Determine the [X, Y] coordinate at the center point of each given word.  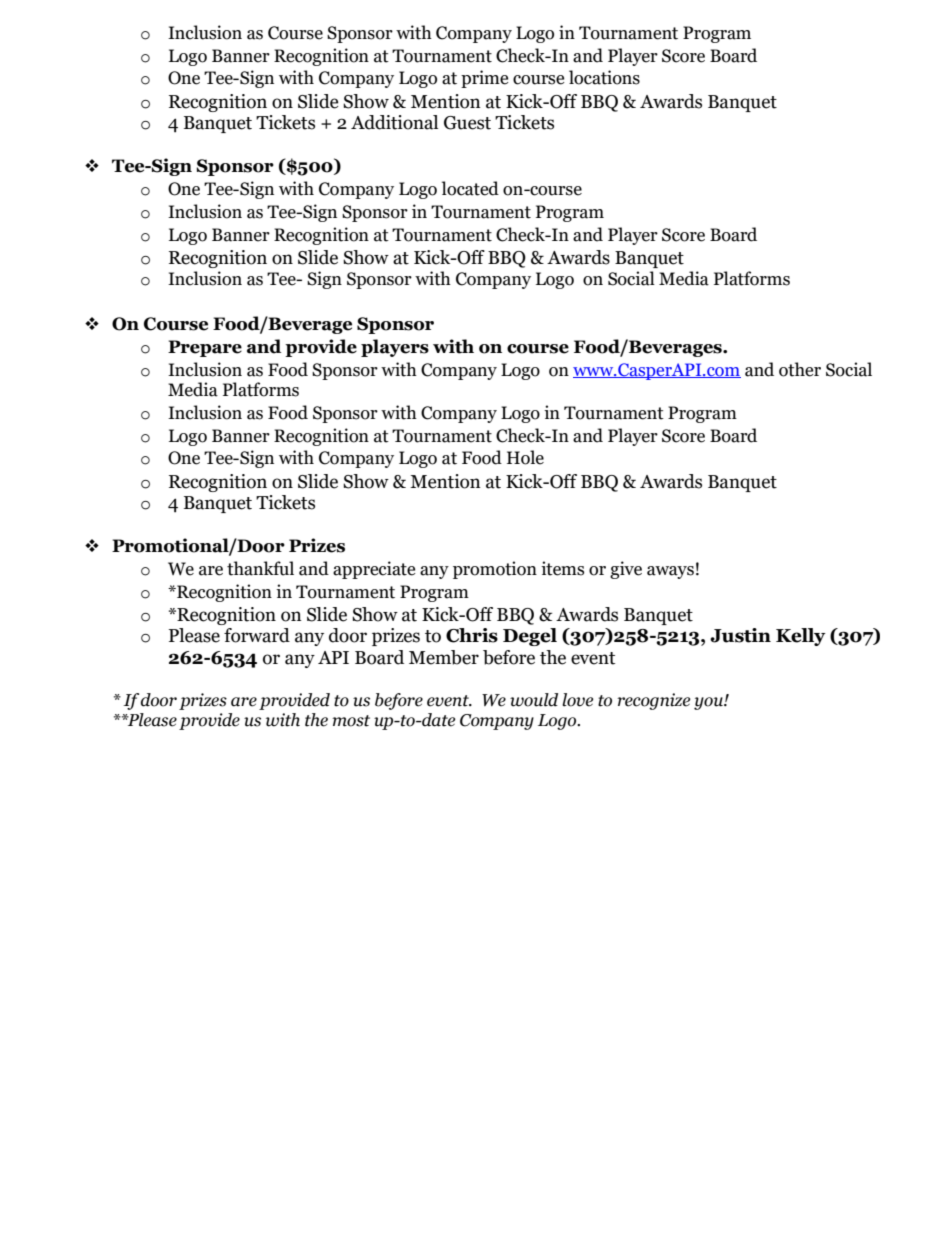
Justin [740, 635]
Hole [525, 457]
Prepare [205, 348]
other [800, 369]
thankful [260, 568]
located [470, 188]
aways [670, 572]
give [626, 570]
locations [604, 77]
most [351, 721]
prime [484, 79]
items [562, 568]
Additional [394, 122]
